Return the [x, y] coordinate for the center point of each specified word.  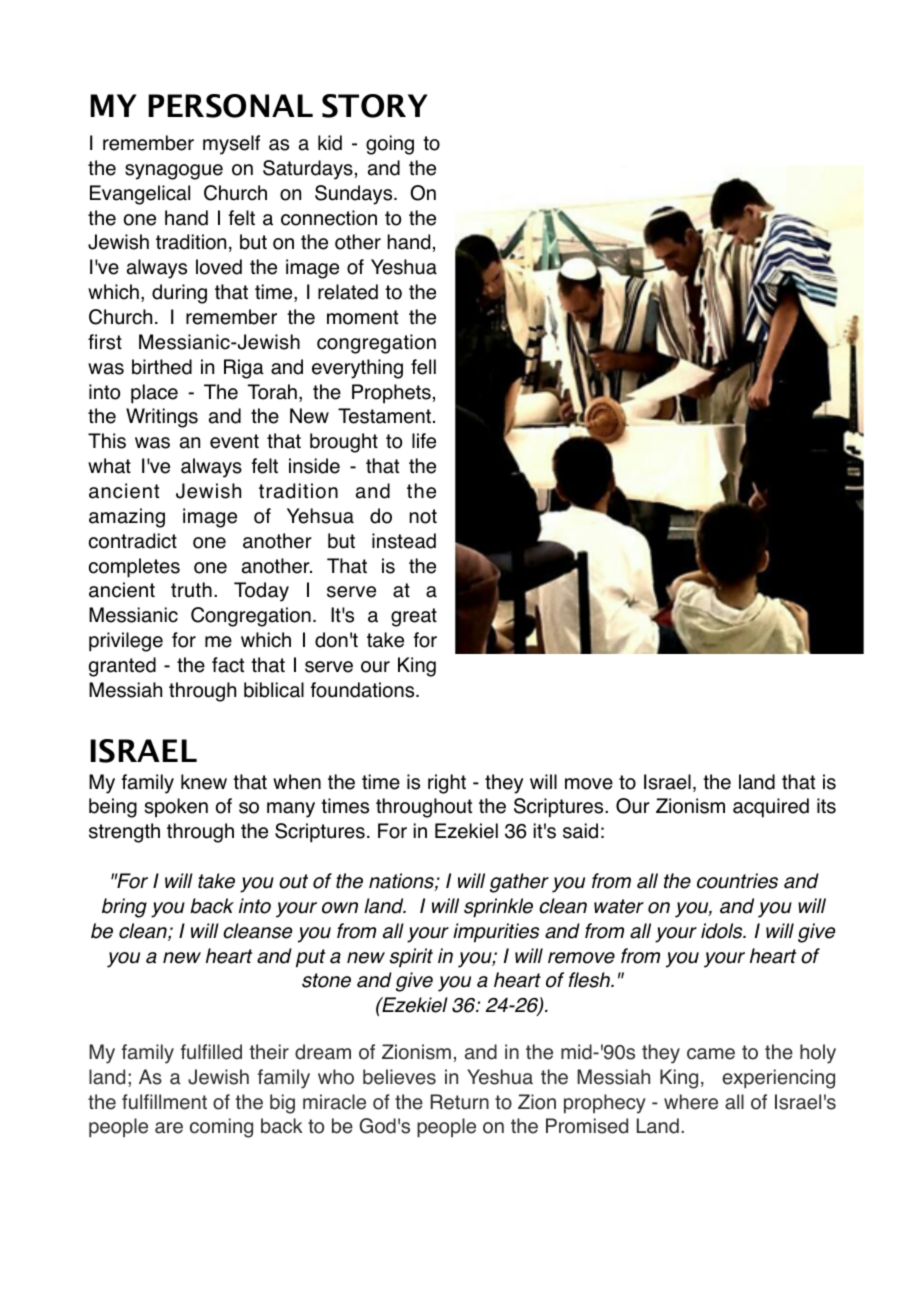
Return [460, 1102]
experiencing [778, 1079]
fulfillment [164, 1102]
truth [191, 590]
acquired [771, 808]
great [414, 617]
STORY [375, 106]
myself [231, 145]
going [390, 145]
